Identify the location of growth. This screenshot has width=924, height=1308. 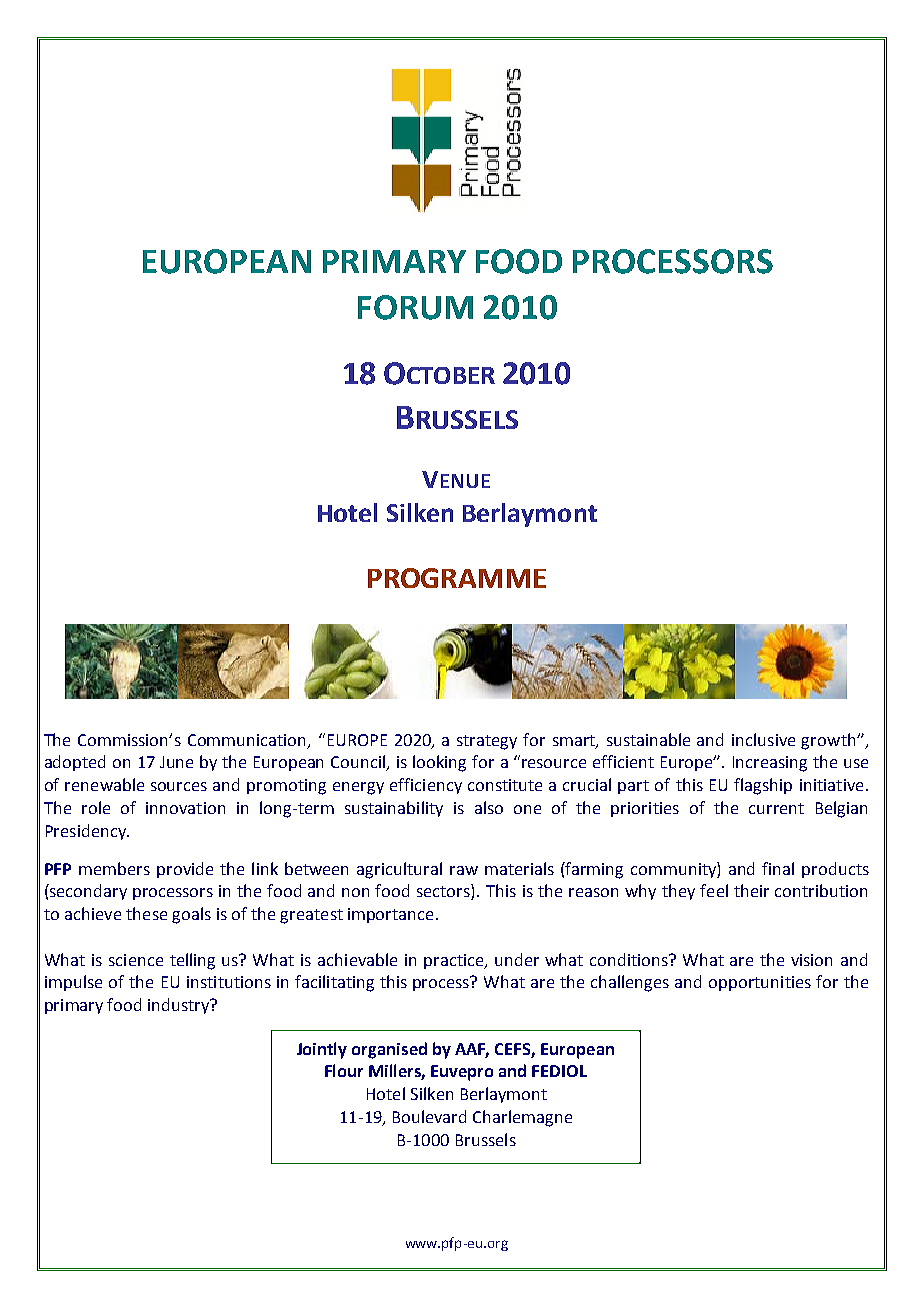
(829, 741).
